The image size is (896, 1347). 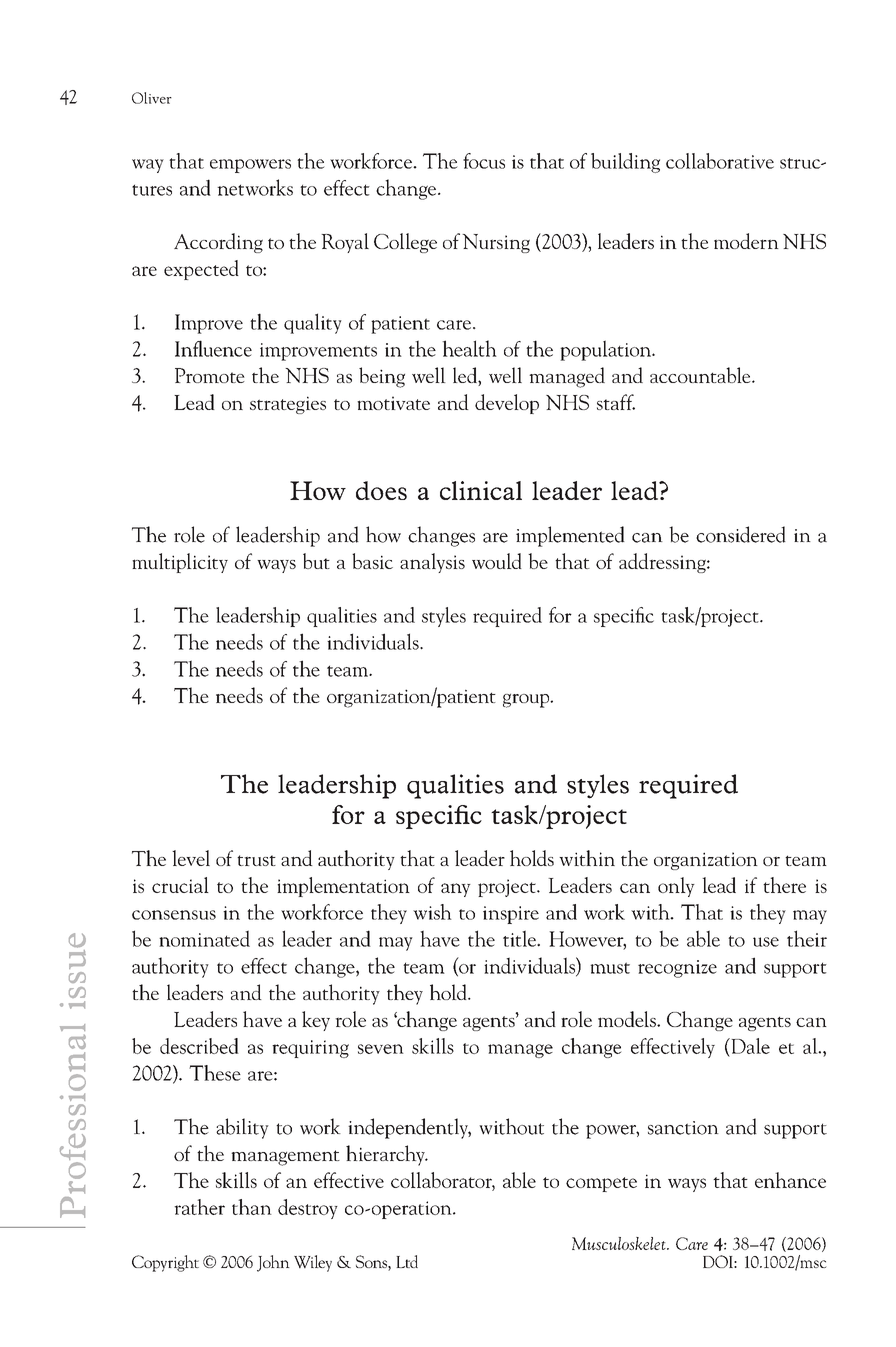 I want to click on than, so click(x=252, y=1207).
